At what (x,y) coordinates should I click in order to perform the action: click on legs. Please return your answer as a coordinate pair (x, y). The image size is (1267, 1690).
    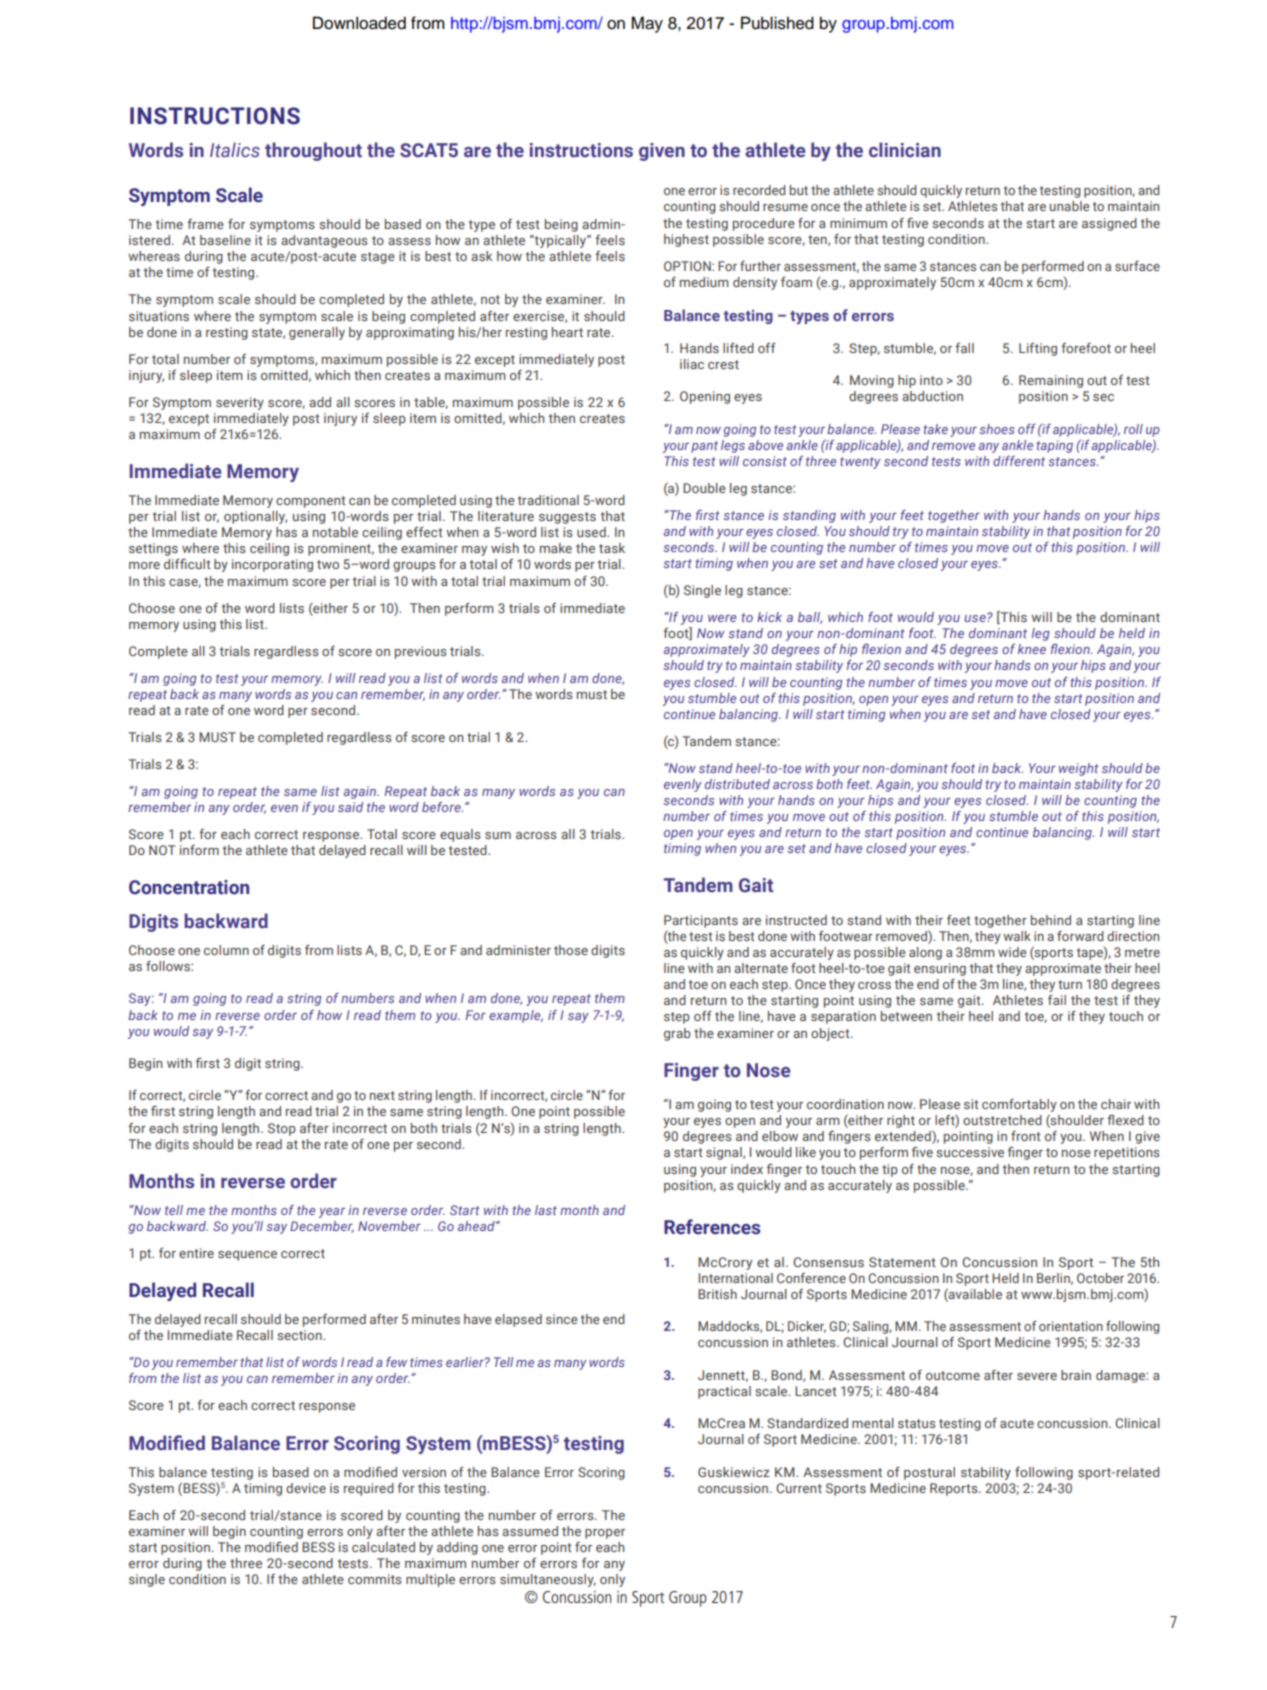
    Looking at the image, I should click on (733, 446).
